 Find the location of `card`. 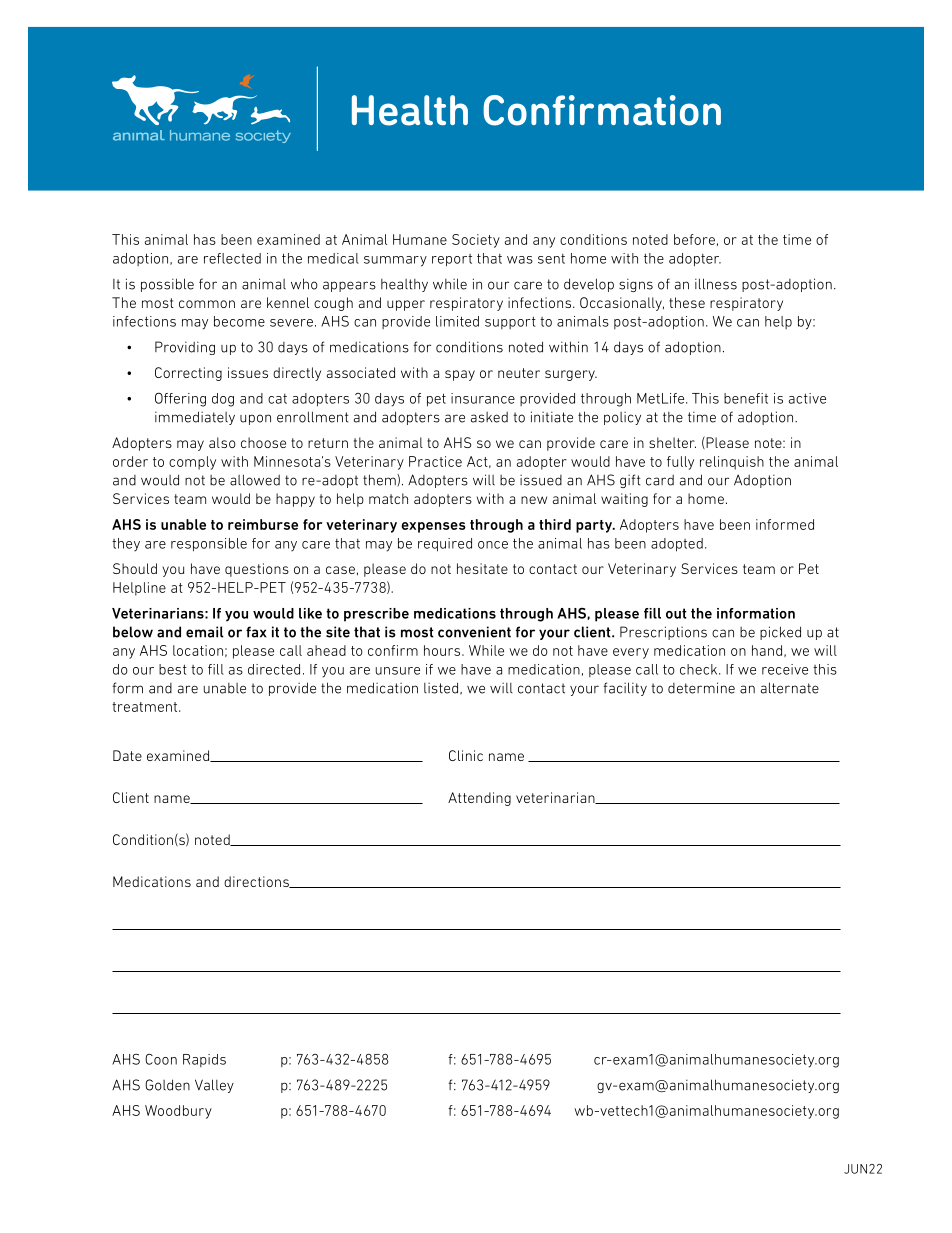

card is located at coordinates (660, 480).
